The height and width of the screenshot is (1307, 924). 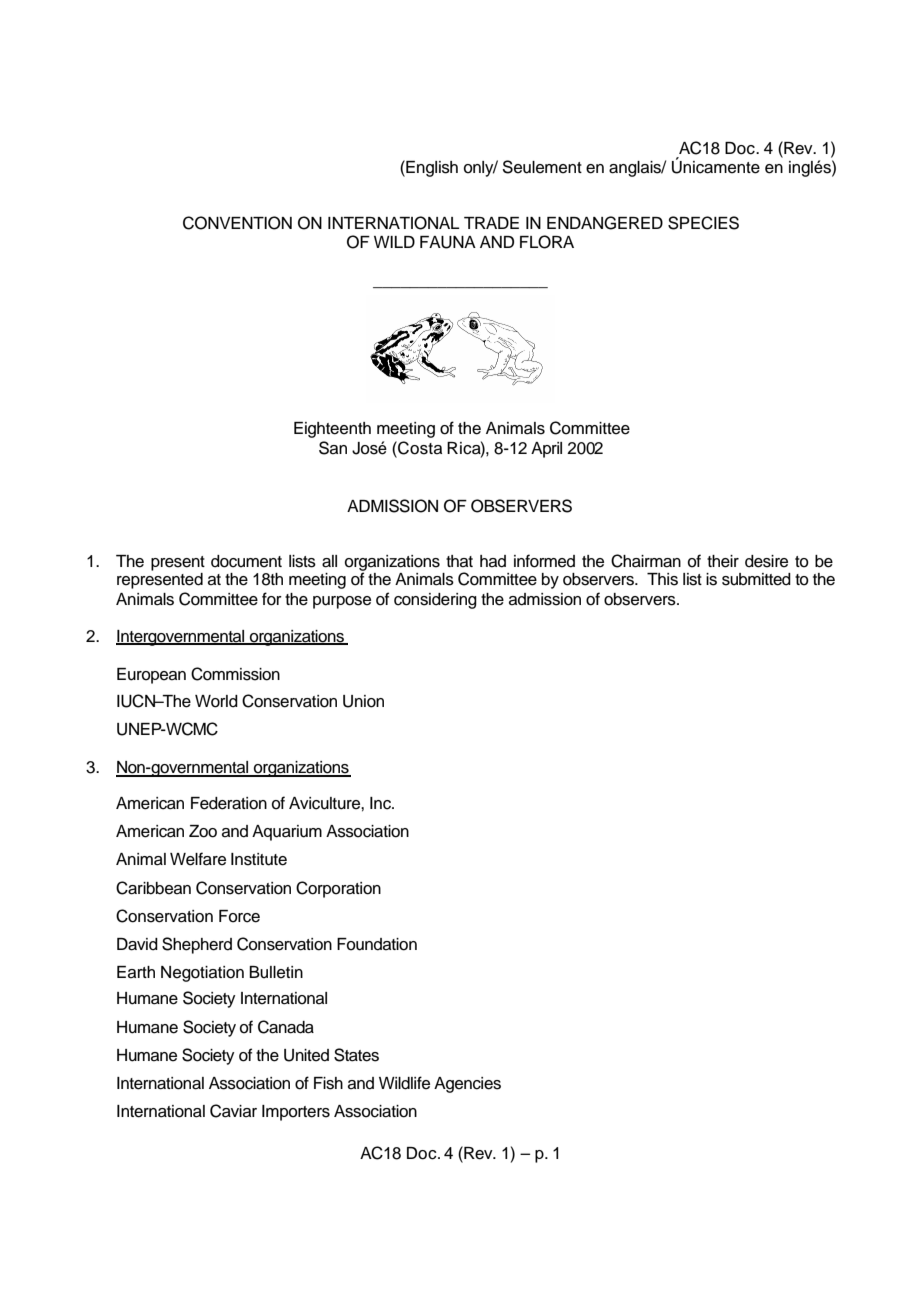 What do you see at coordinates (233, 1111) in the screenshot?
I see `Caviar` at bounding box center [233, 1111].
